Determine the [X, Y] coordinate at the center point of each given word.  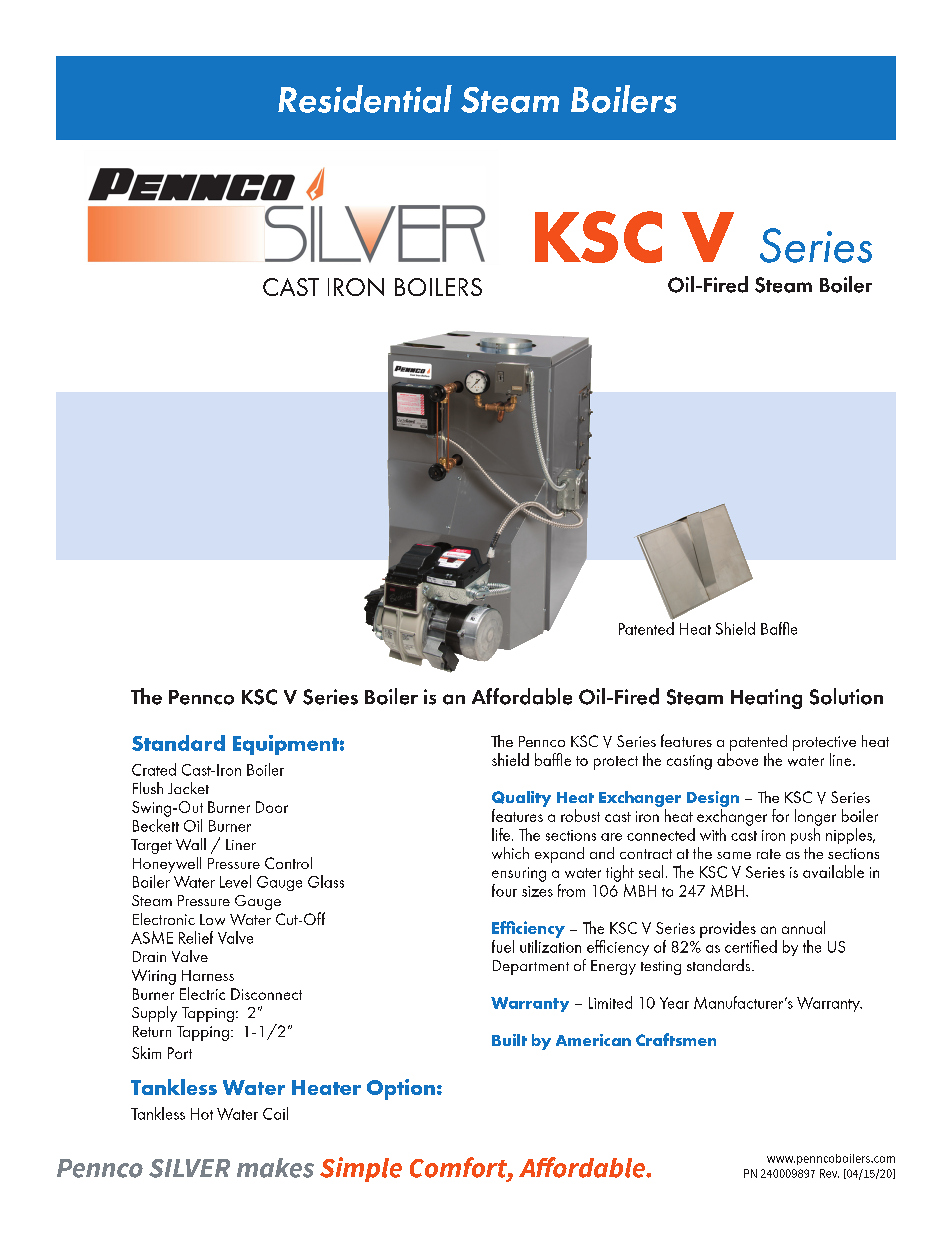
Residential [365, 99]
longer [815, 817]
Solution [846, 696]
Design [713, 799]
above [737, 759]
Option [401, 1089]
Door [272, 807]
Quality [521, 799]
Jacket [188, 788]
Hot [202, 1114]
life [502, 834]
